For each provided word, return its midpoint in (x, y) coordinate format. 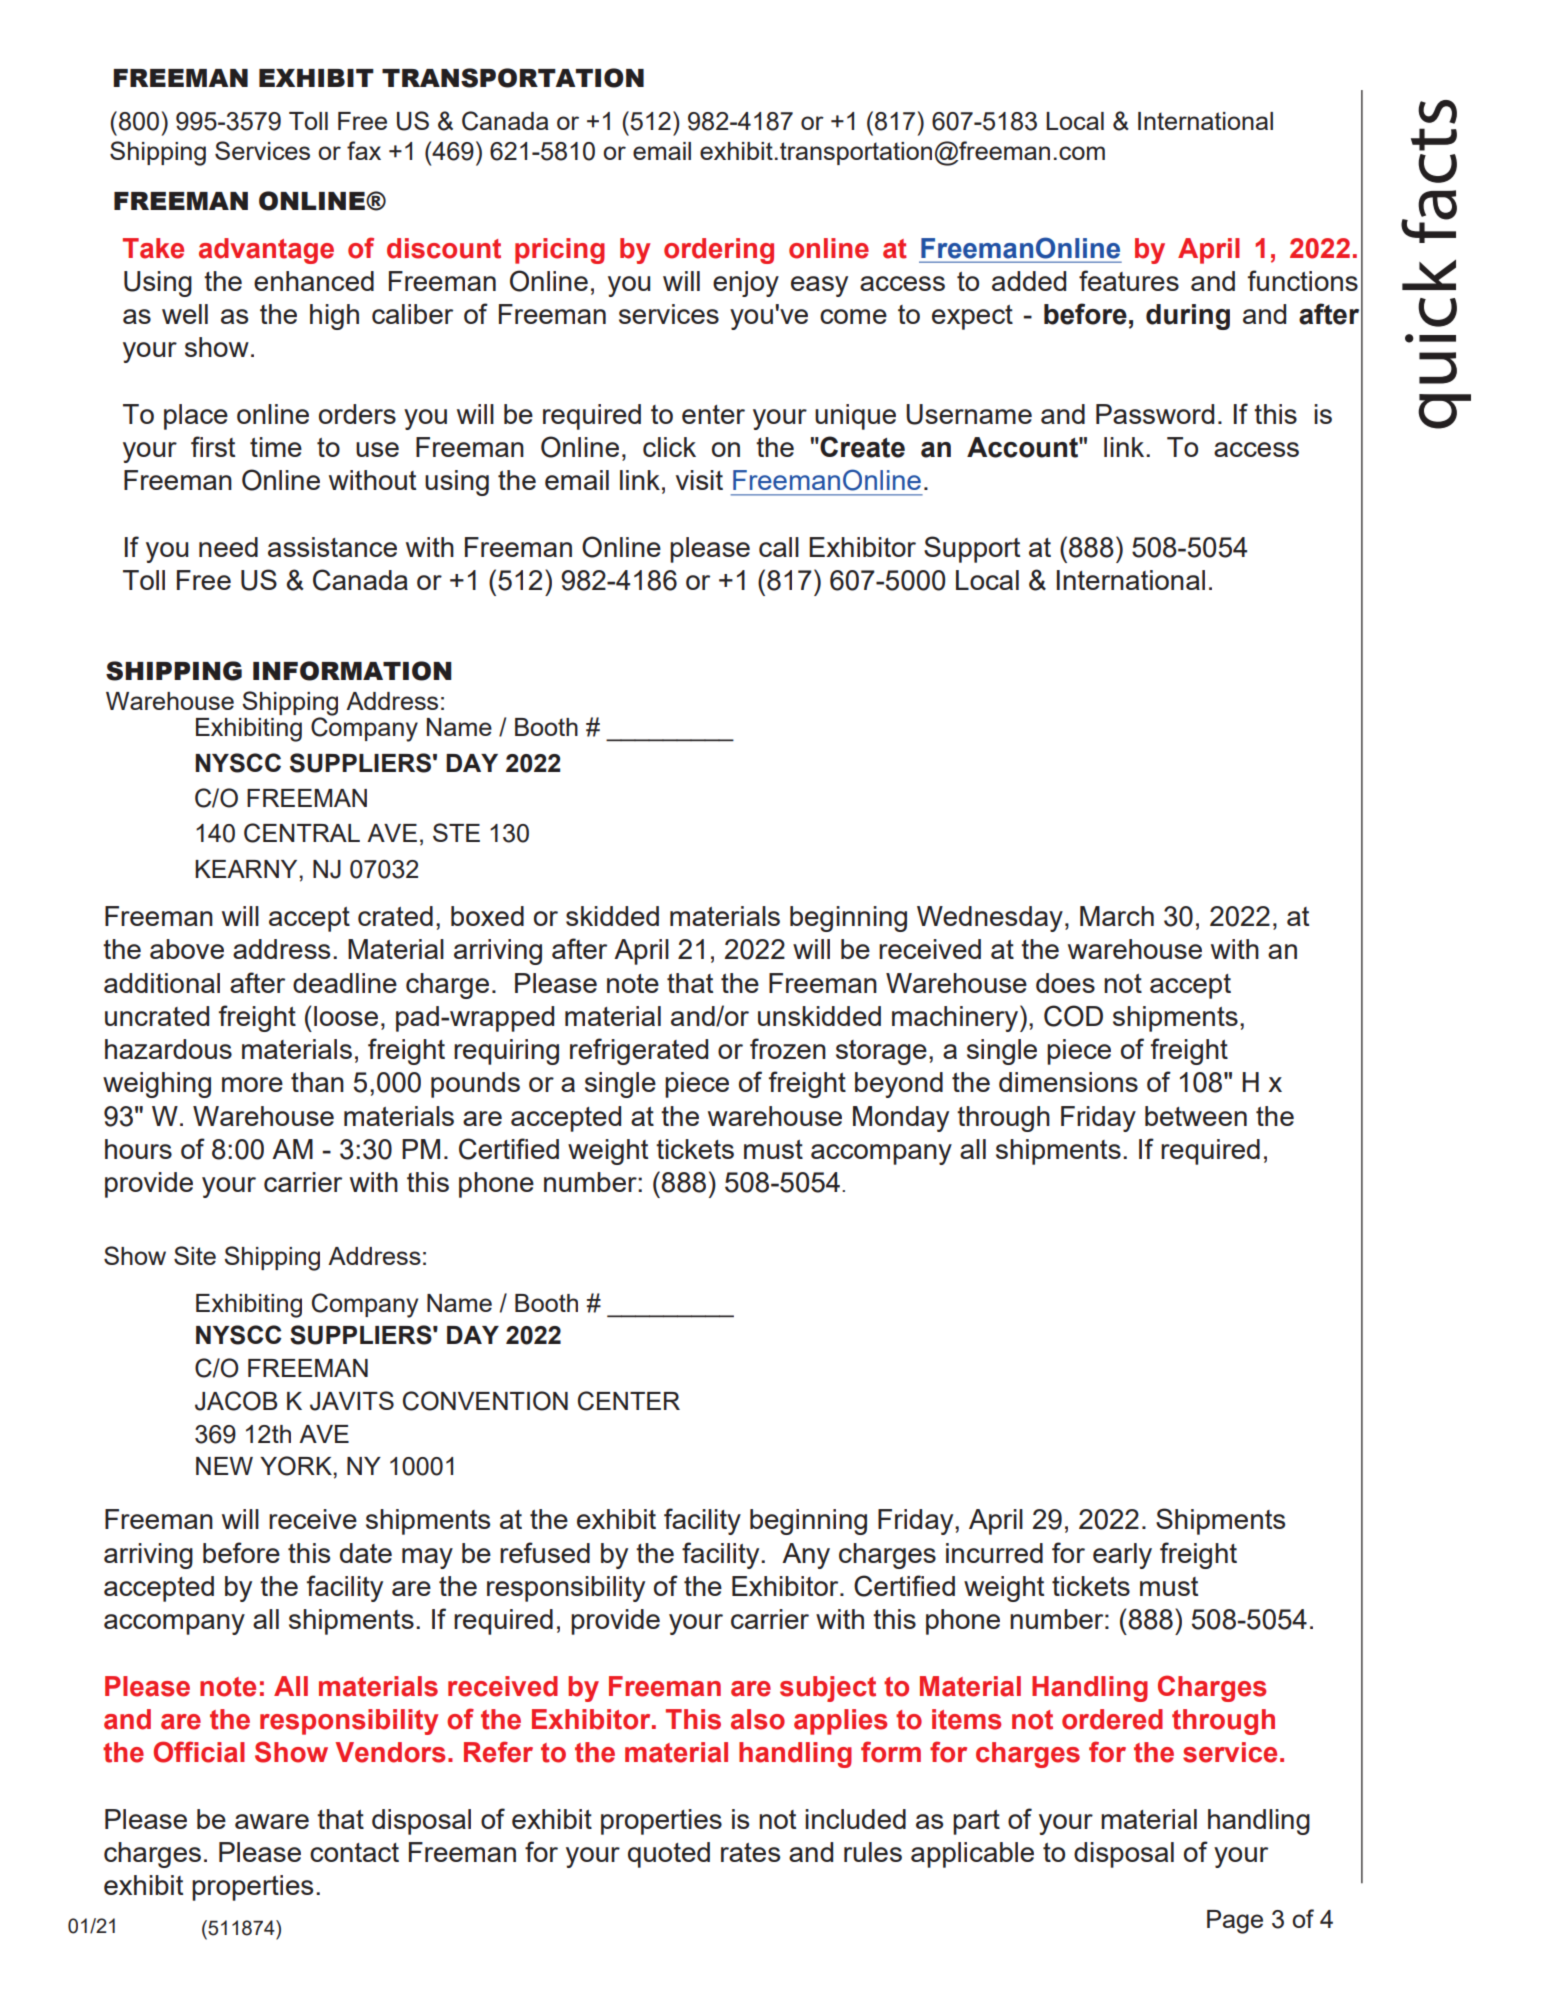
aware (272, 1821)
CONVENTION (485, 1401)
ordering (719, 251)
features (1129, 280)
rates (750, 1852)
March (1117, 916)
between (1196, 1116)
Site (195, 1255)
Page (1235, 1922)
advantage (266, 251)
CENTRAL (302, 833)
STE (456, 832)
